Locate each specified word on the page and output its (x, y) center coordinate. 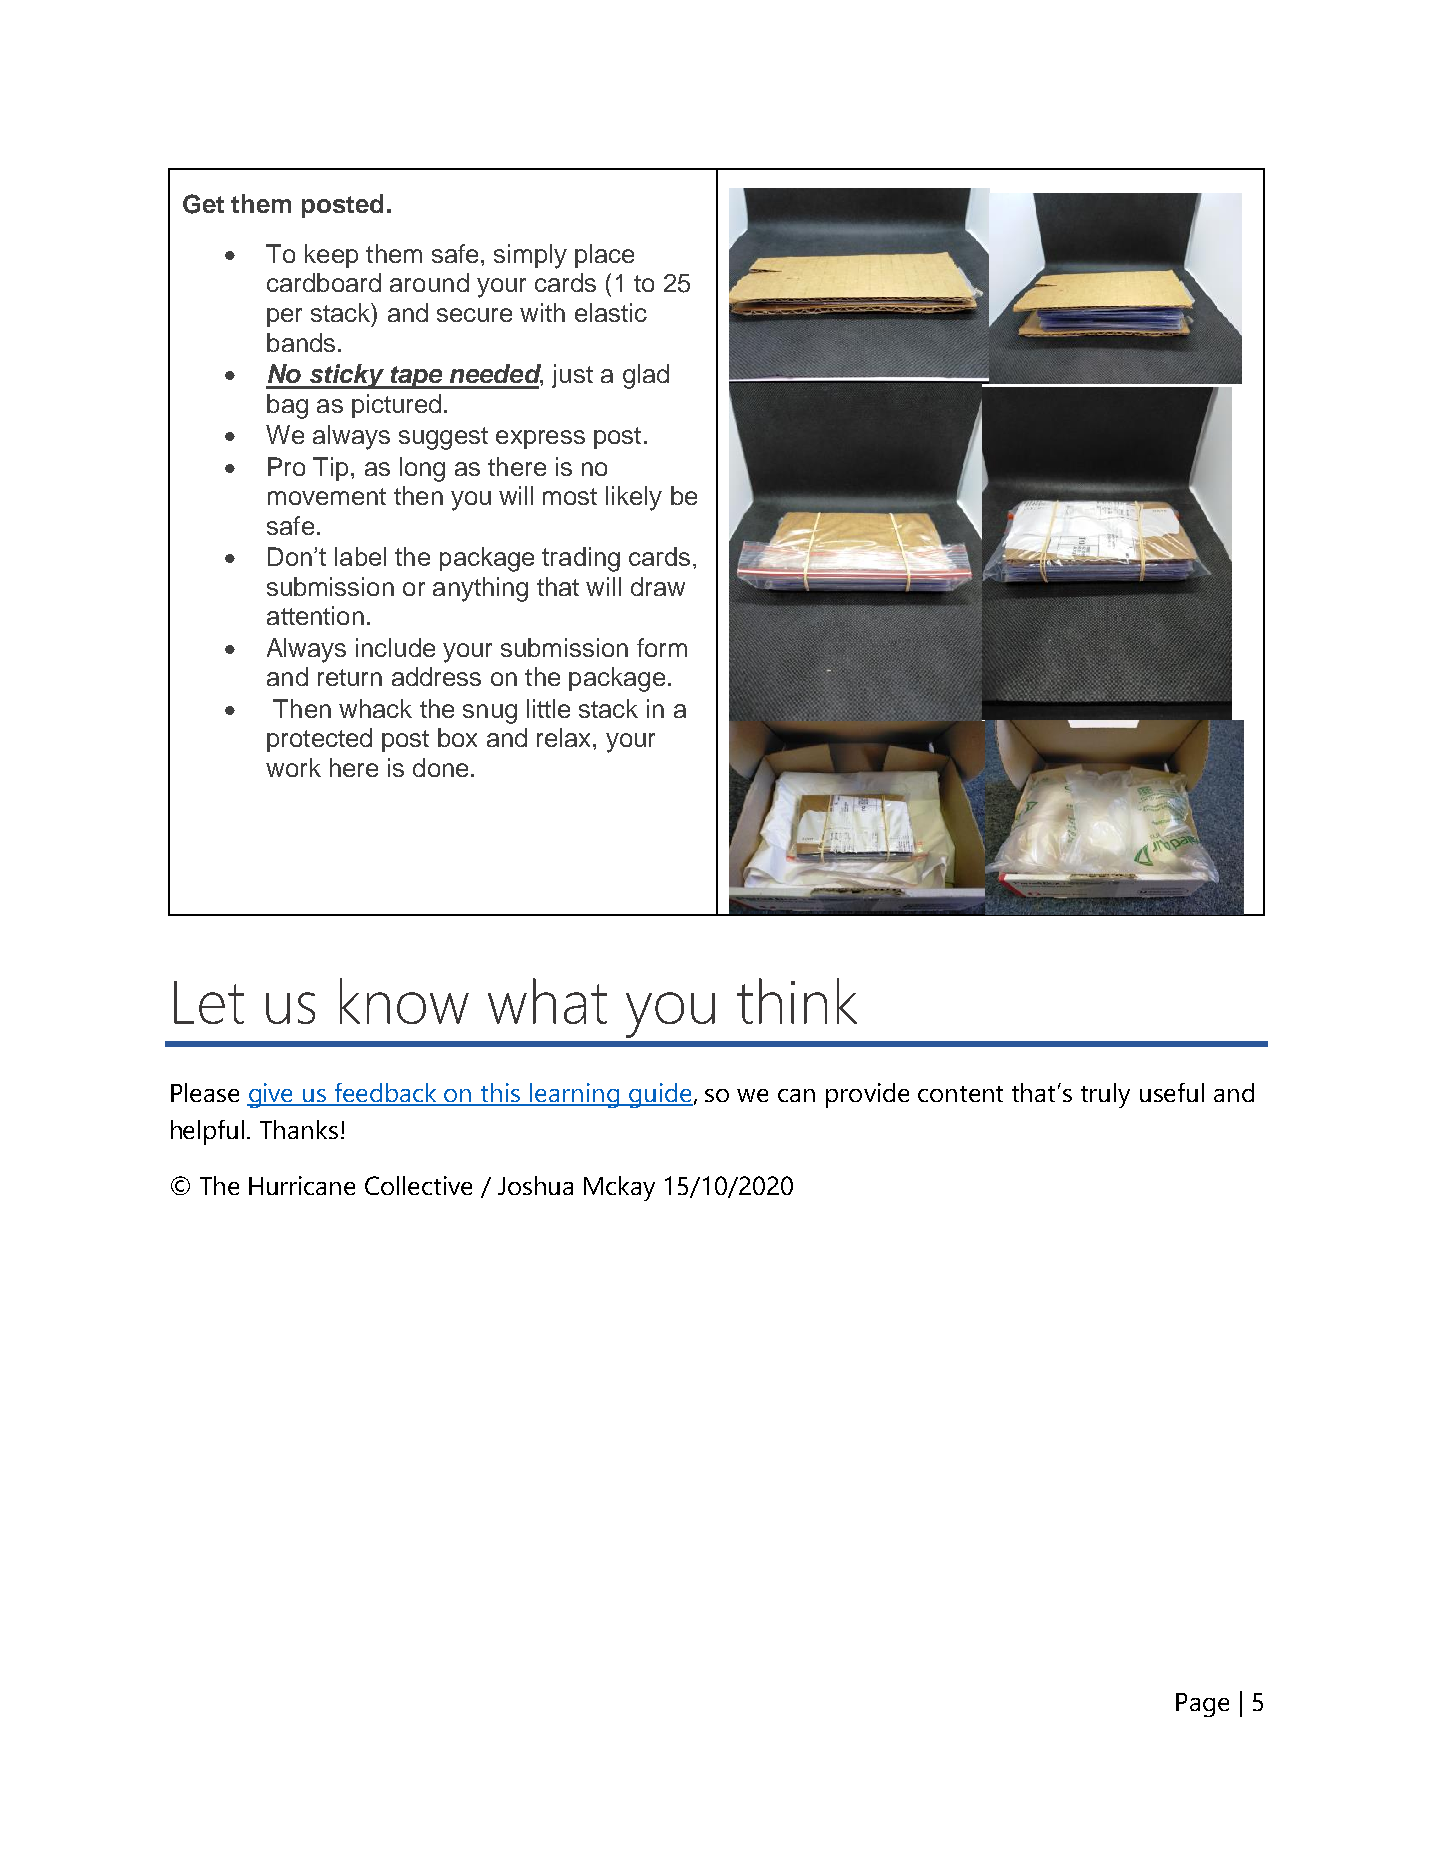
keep (331, 256)
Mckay (619, 1188)
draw (658, 586)
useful (1172, 1092)
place (604, 256)
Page (1202, 1705)
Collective (418, 1185)
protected (319, 740)
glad (646, 376)
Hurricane (302, 1185)
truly (1105, 1095)
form (662, 647)
